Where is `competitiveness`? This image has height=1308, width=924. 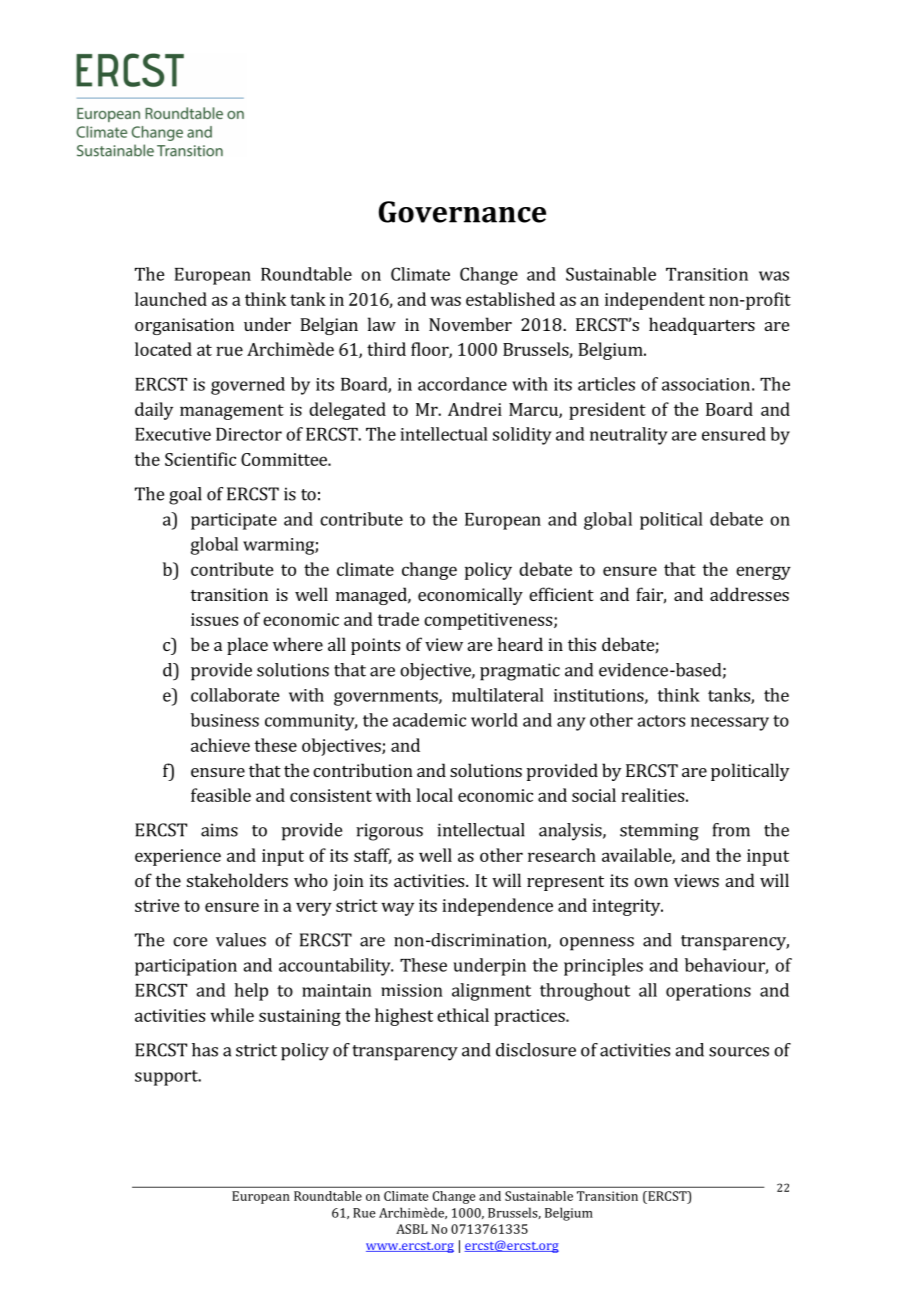 competitiveness is located at coordinates (489, 621).
